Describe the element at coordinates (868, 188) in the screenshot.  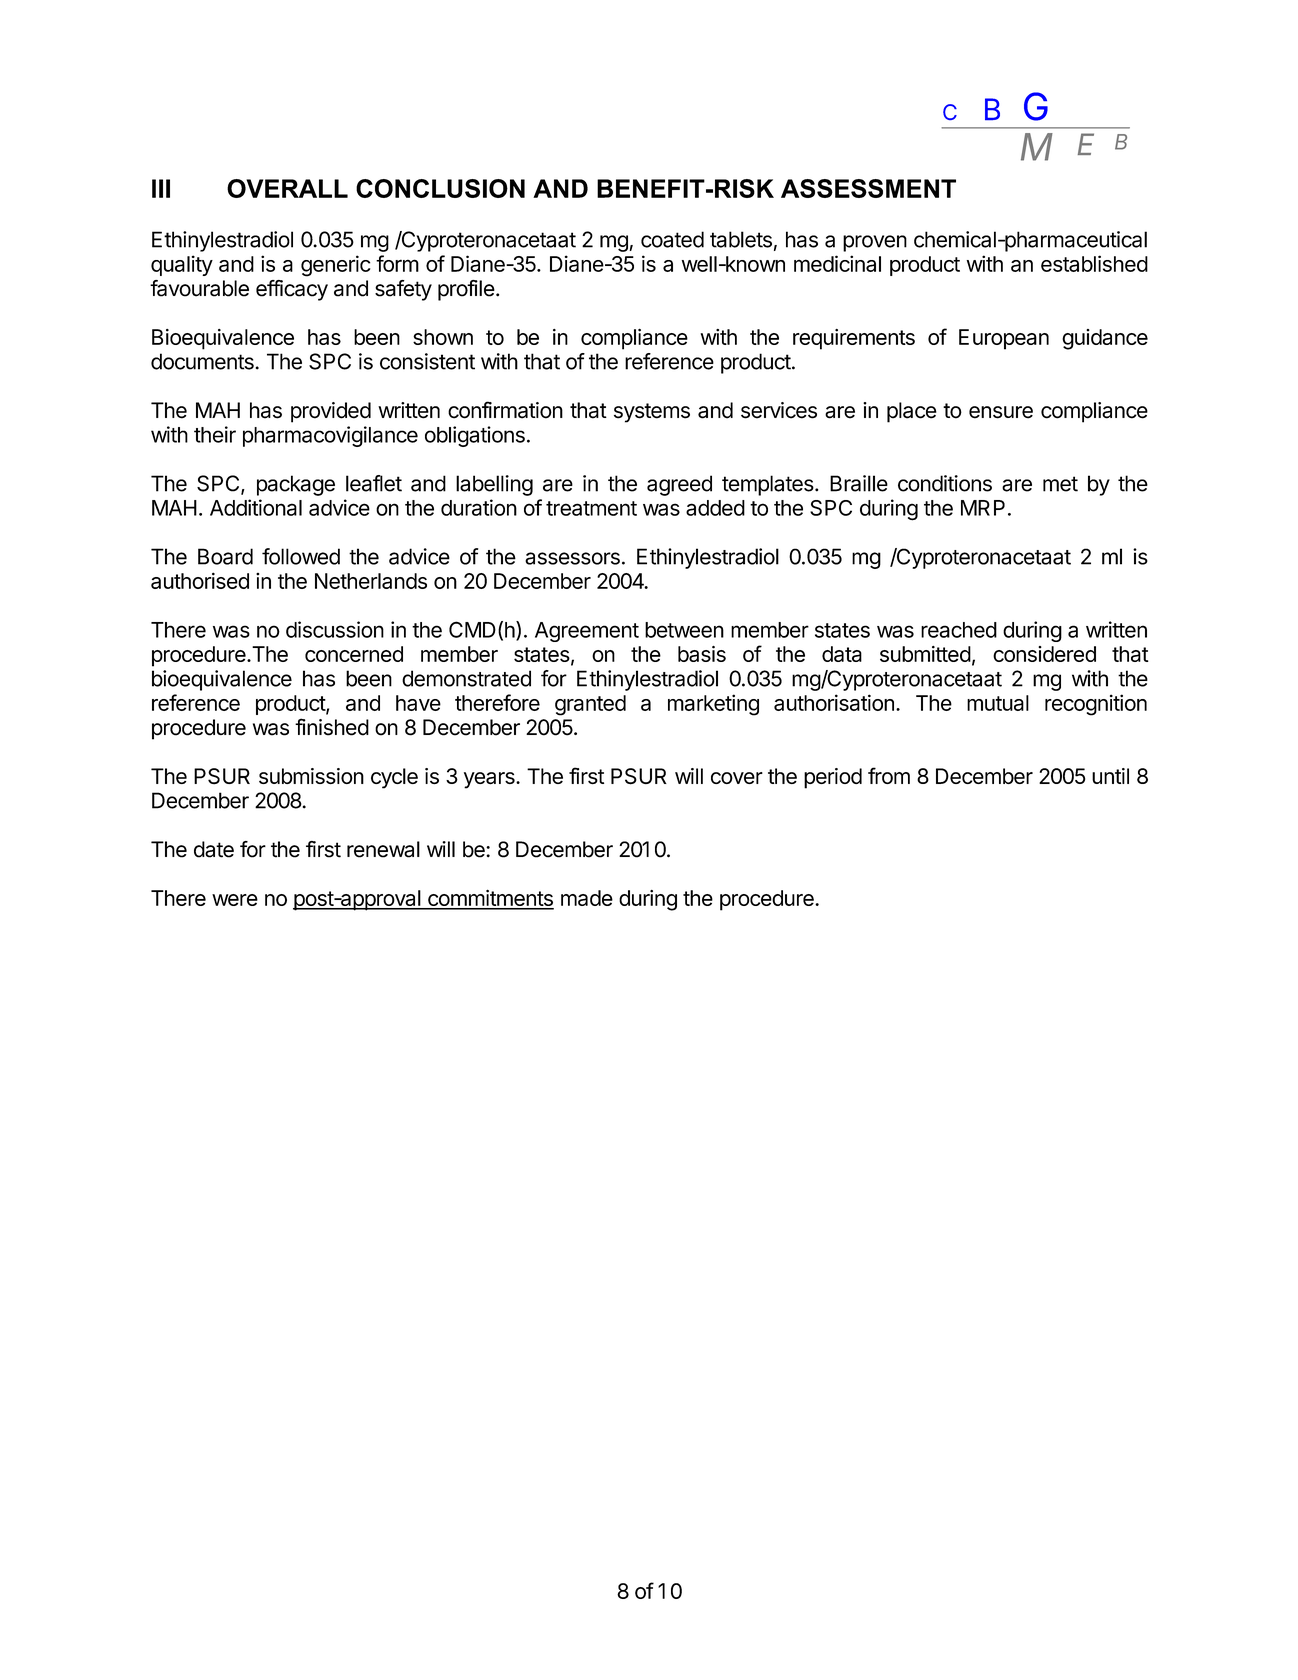
I see `ASSESSMENT` at that location.
